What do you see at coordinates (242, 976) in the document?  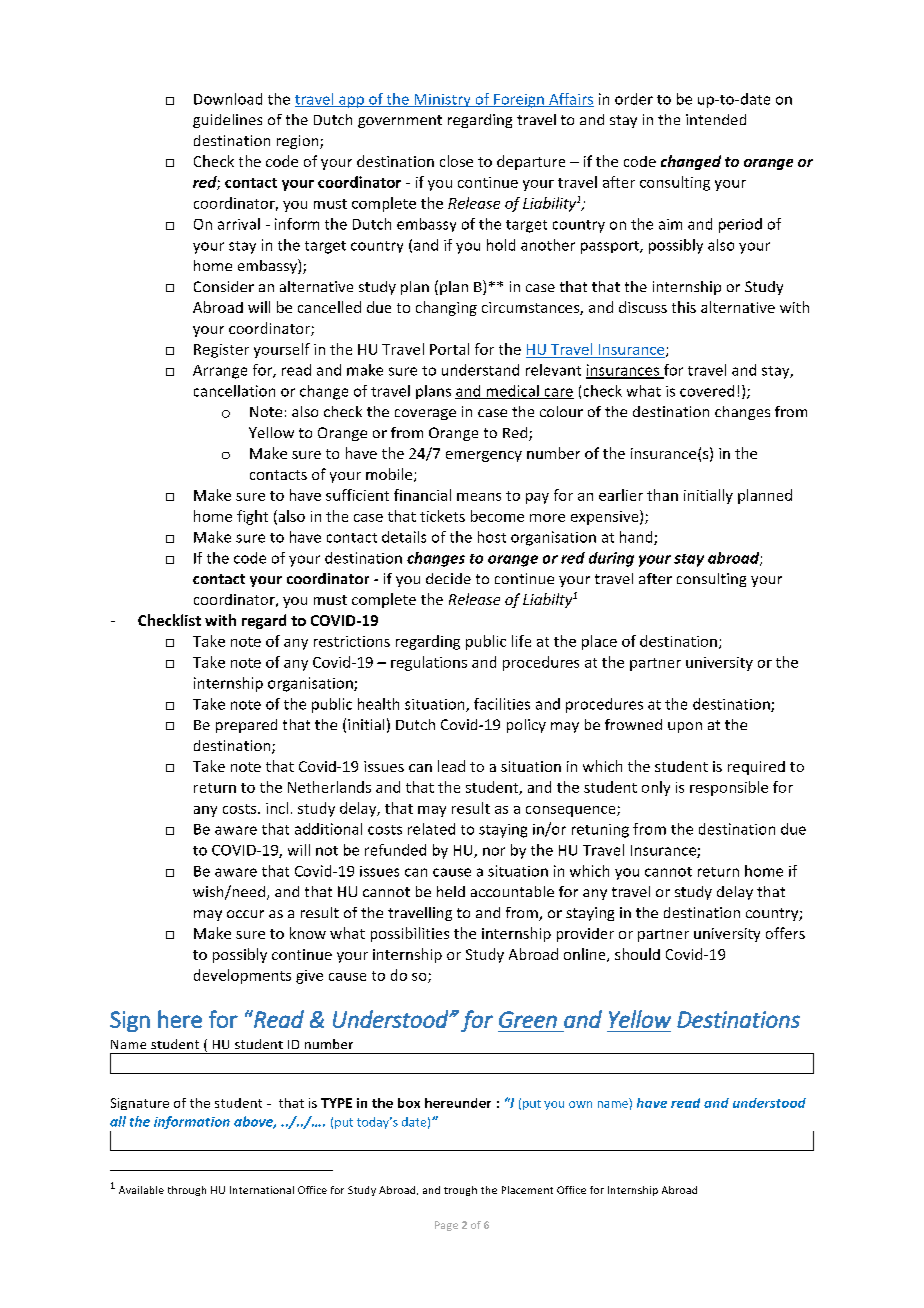 I see `developments` at bounding box center [242, 976].
